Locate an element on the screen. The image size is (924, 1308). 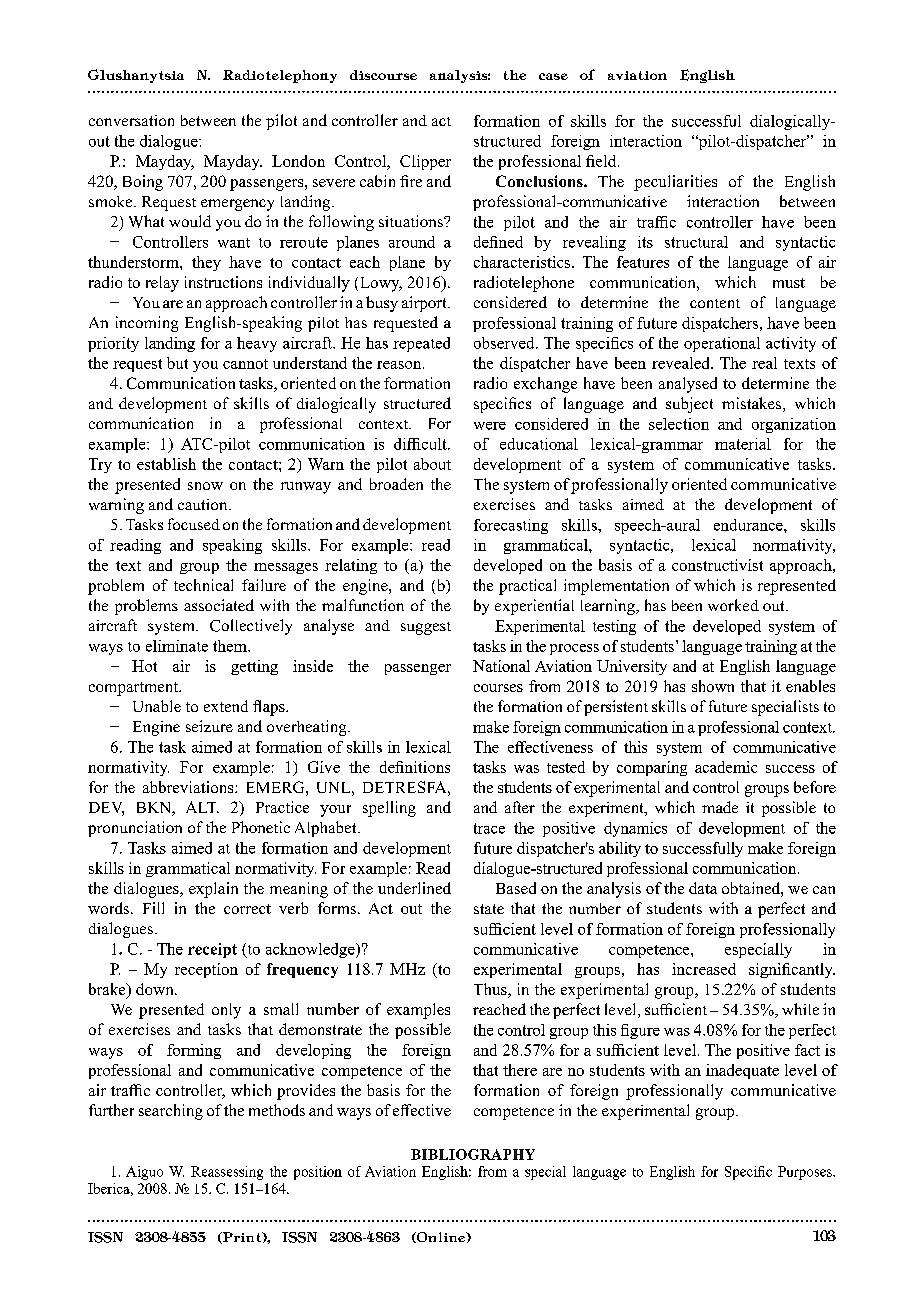
Reassessing is located at coordinates (227, 1173).
